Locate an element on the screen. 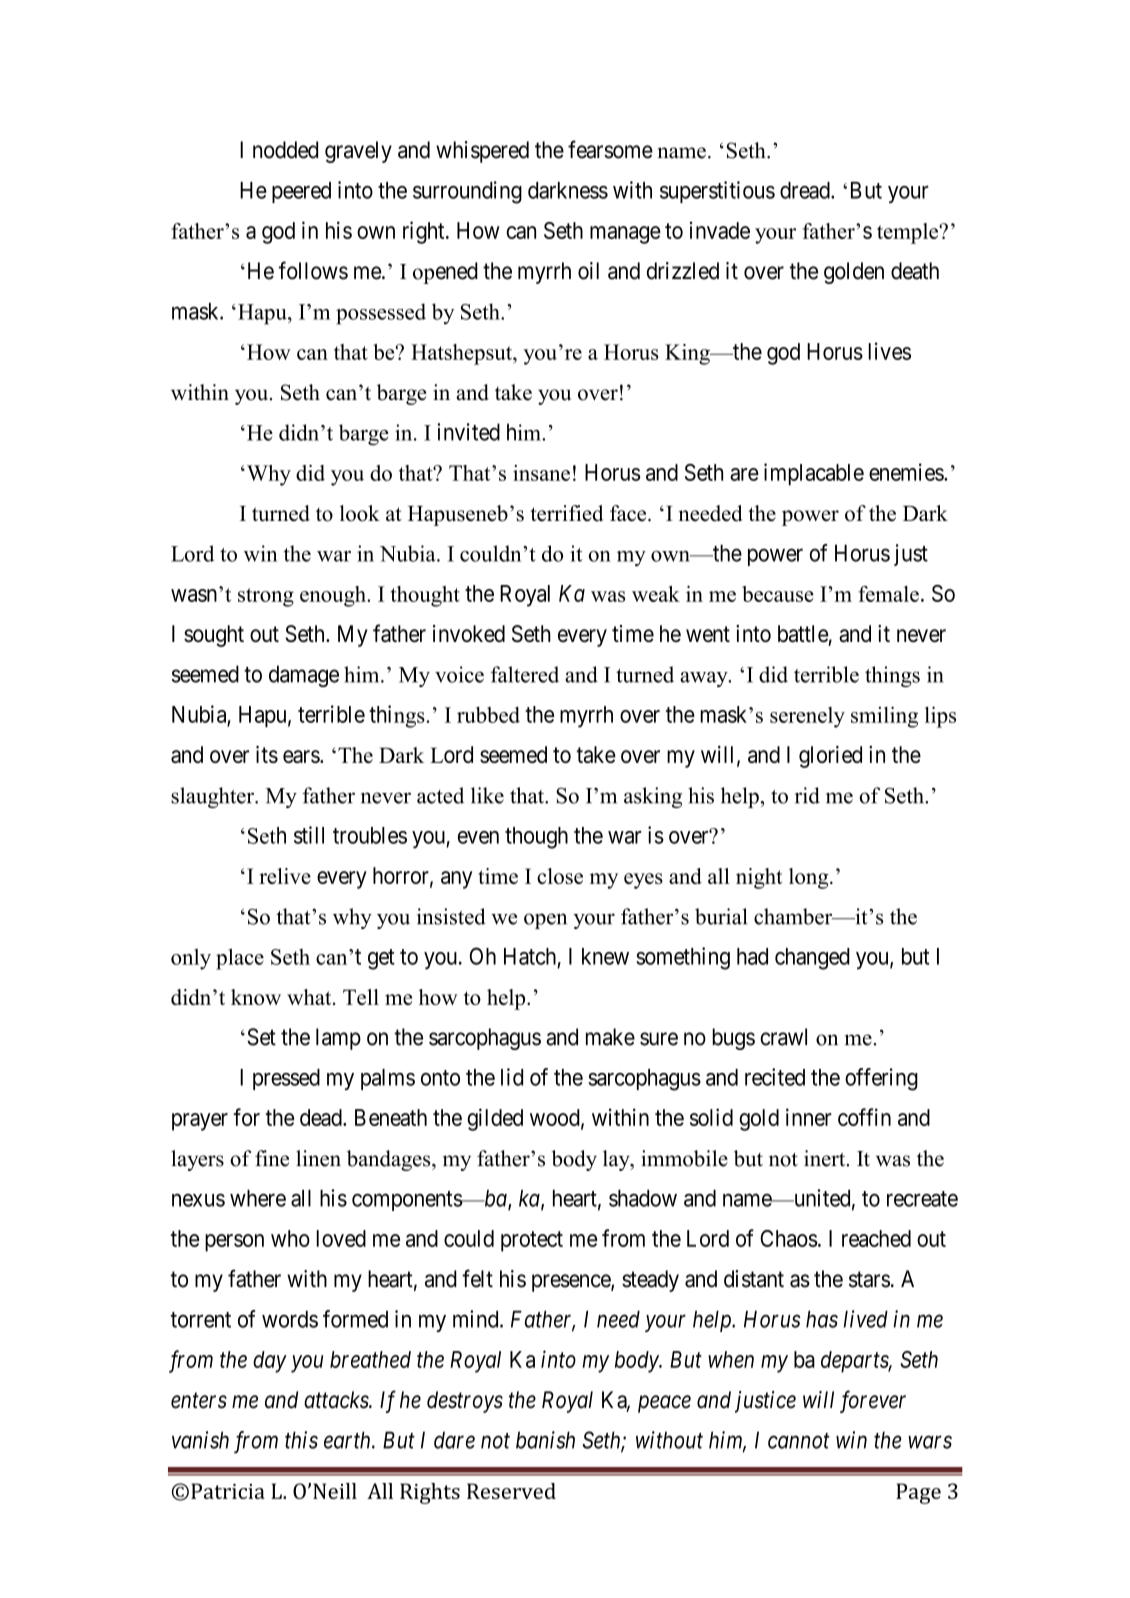 The height and width of the screenshot is (1598, 1130). look is located at coordinates (360, 513).
